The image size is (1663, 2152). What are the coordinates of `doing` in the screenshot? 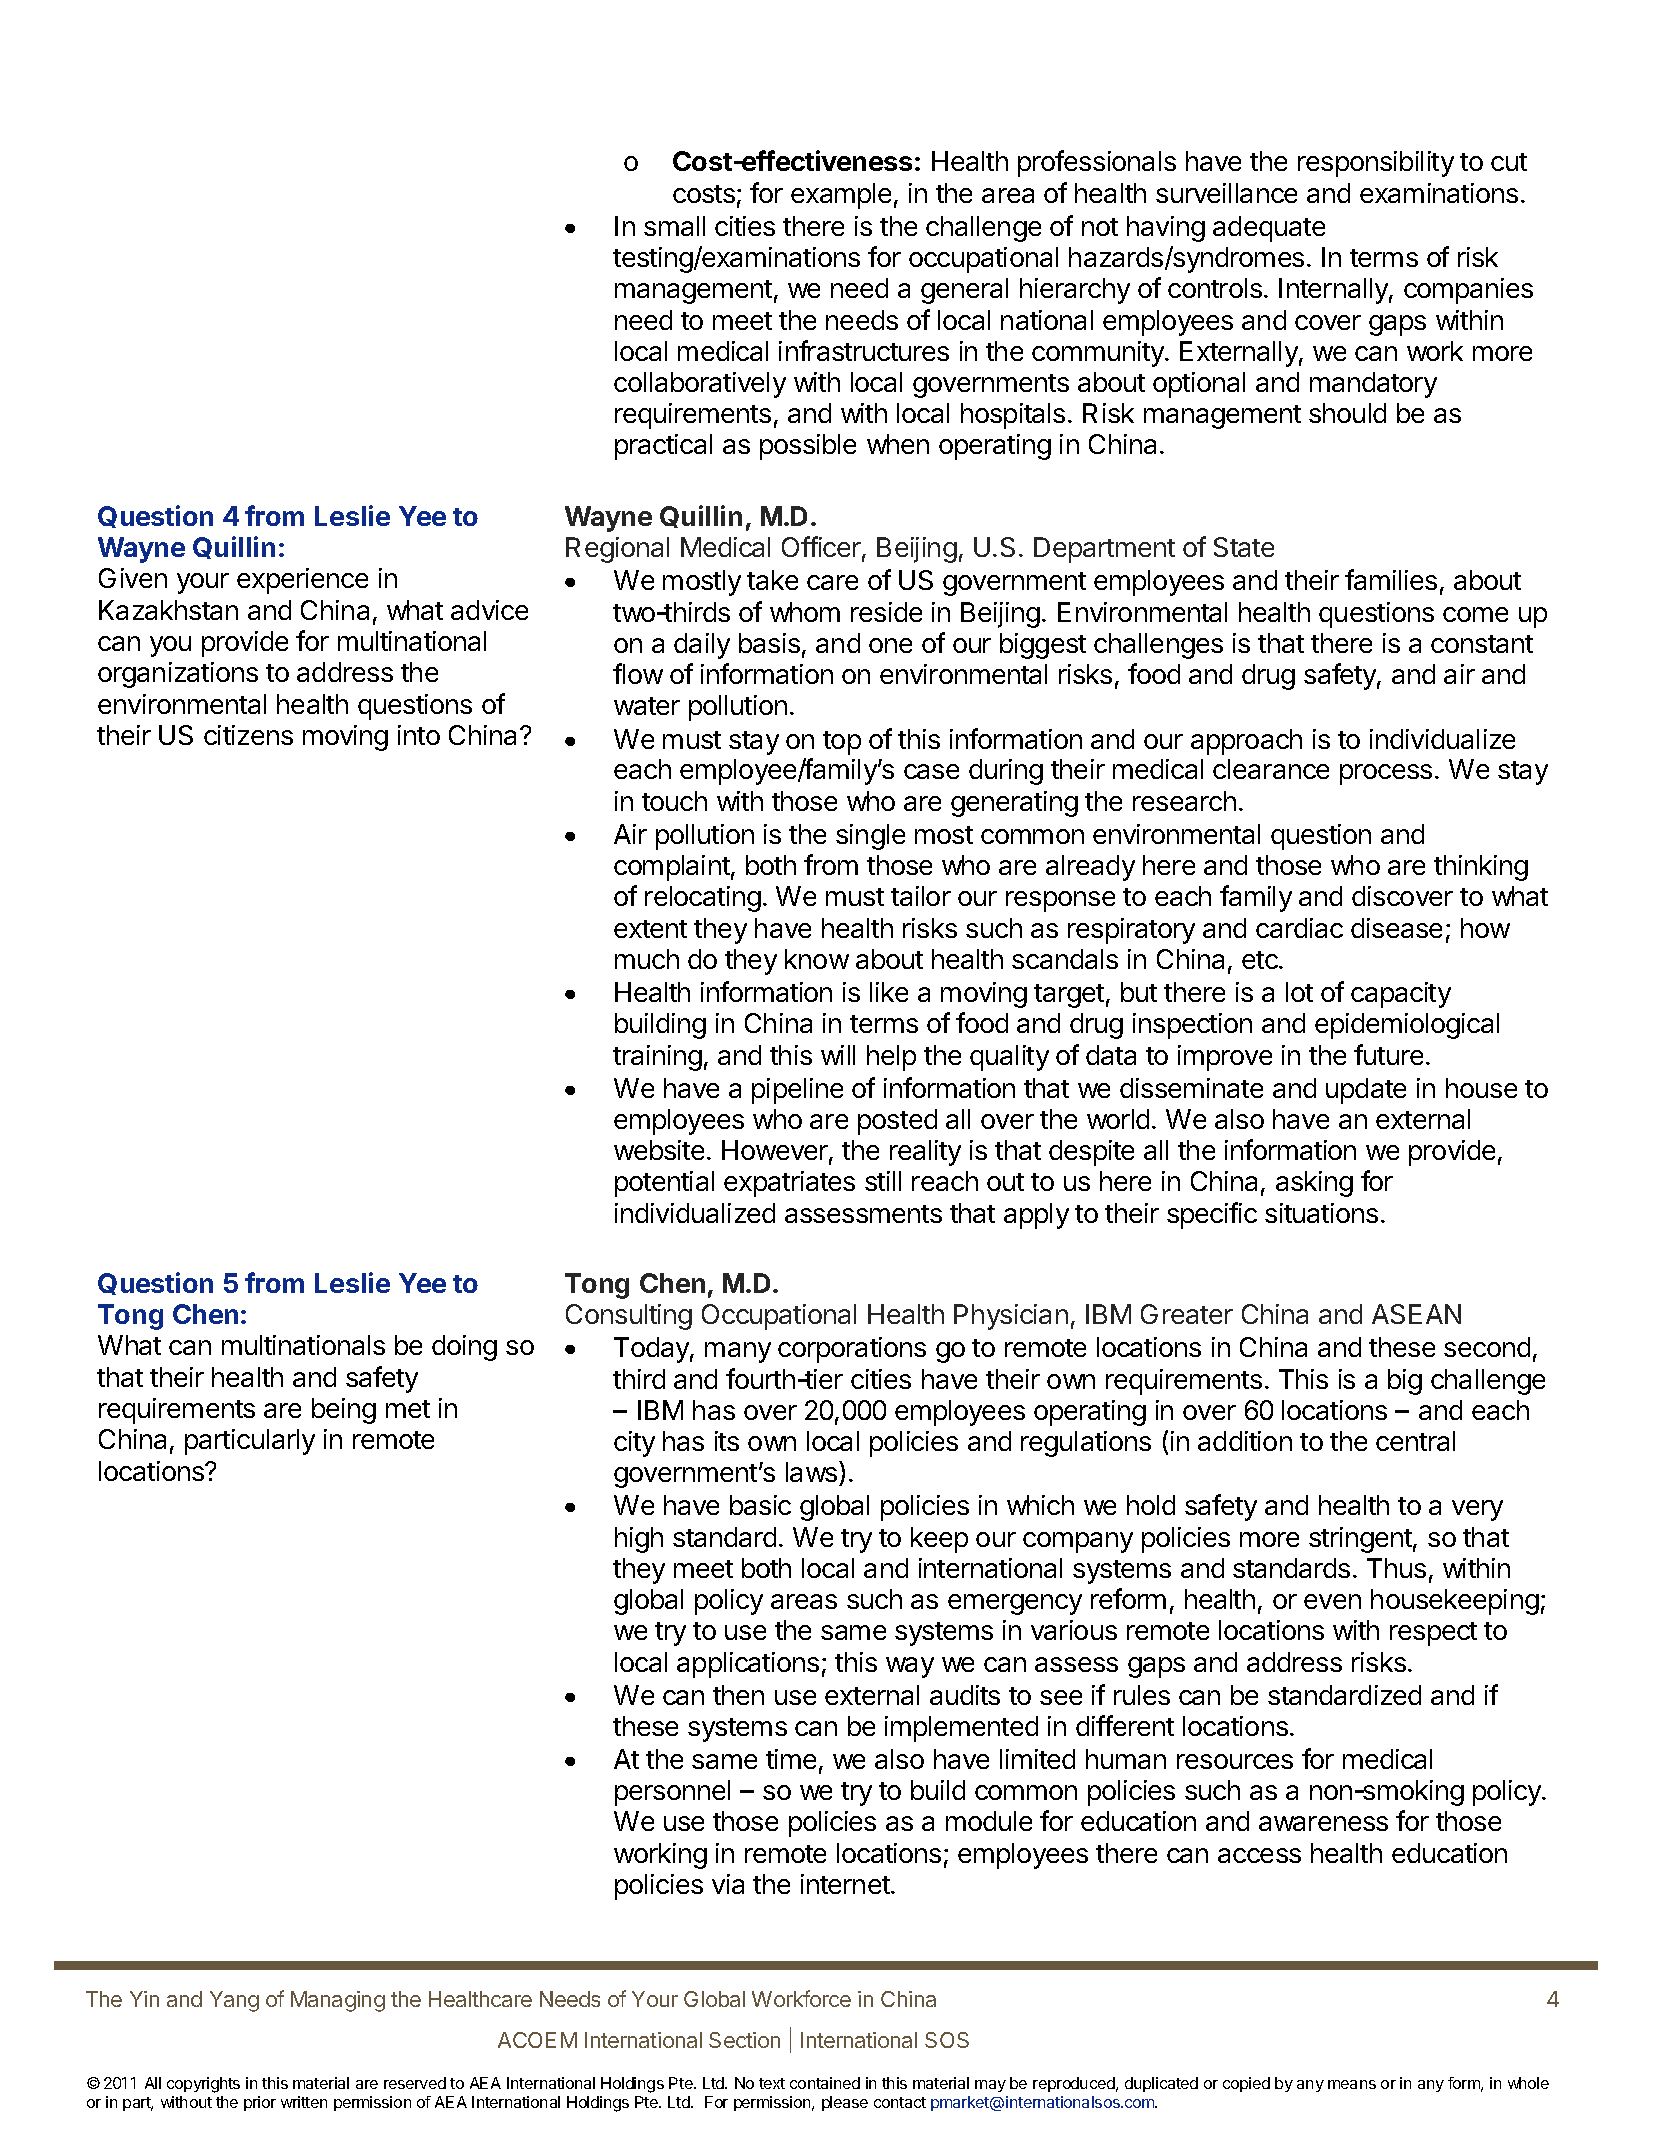 It's located at (464, 1348).
